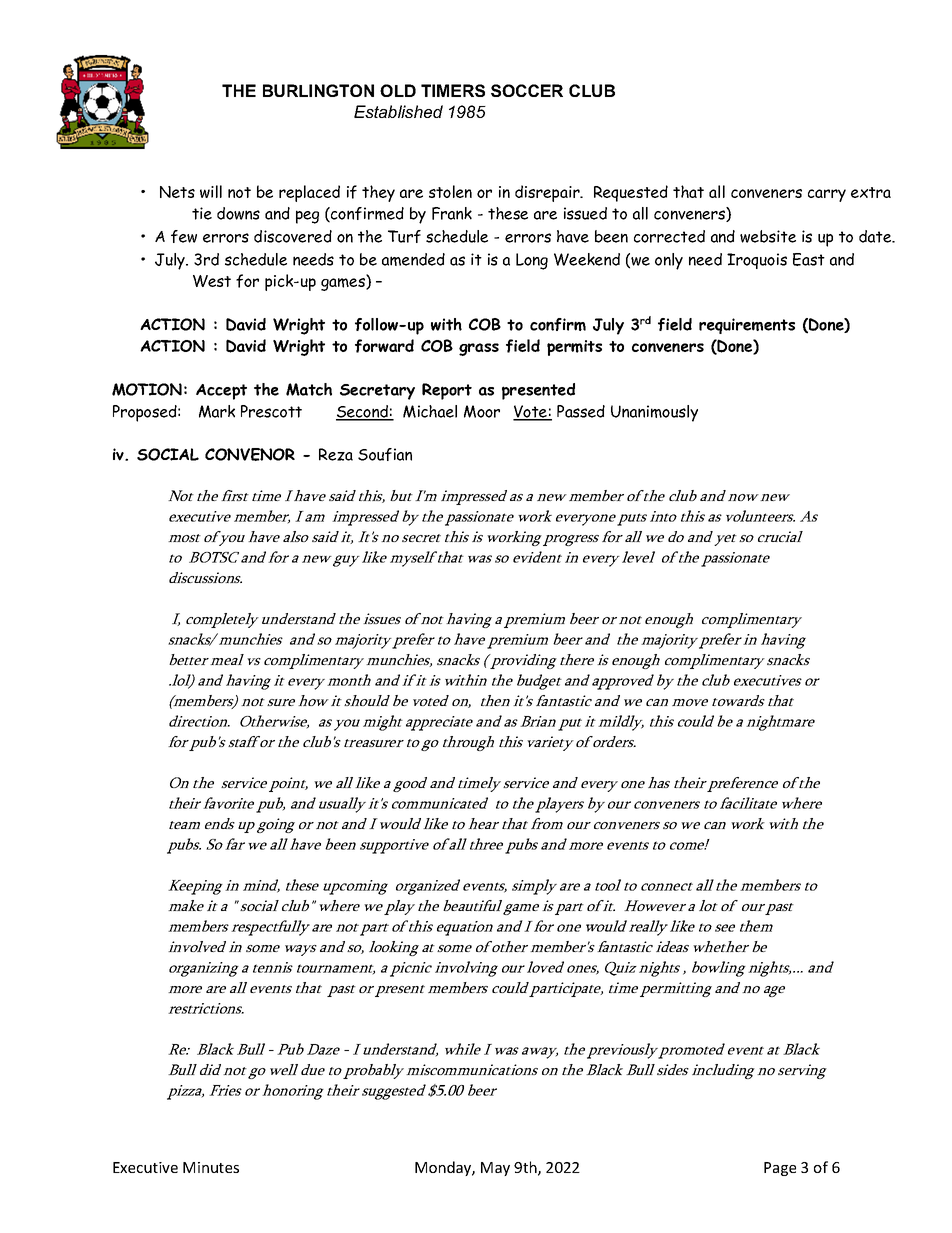 Image resolution: width=952 pixels, height=1233 pixels. Describe the element at coordinates (482, 411) in the page. I see `Moor` at that location.
